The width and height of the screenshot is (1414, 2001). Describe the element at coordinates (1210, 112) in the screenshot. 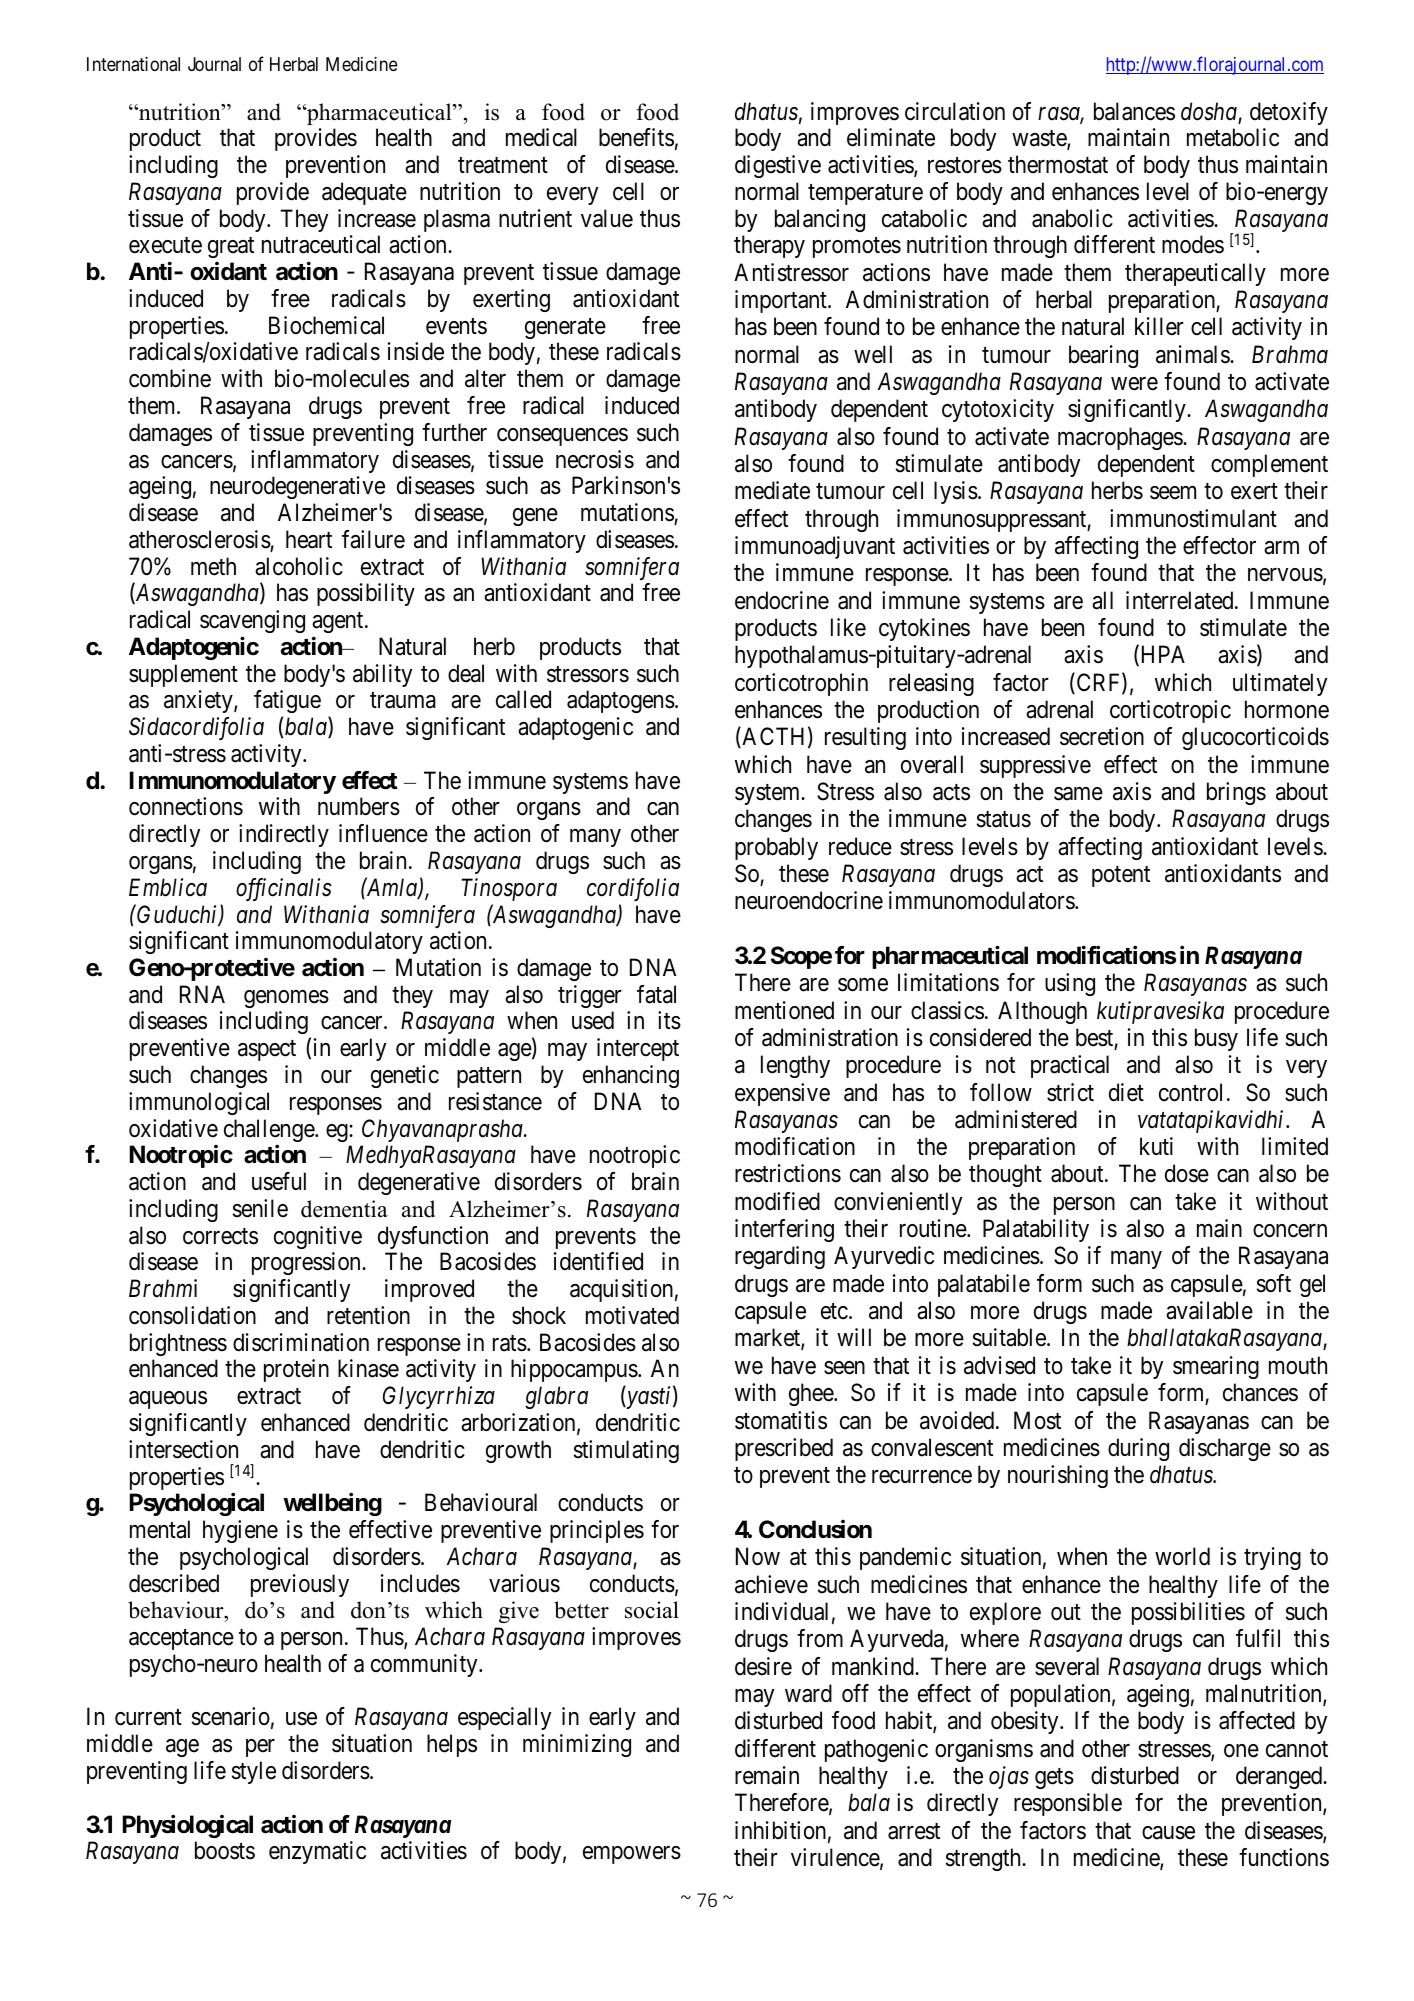

I see `dosha` at that location.
